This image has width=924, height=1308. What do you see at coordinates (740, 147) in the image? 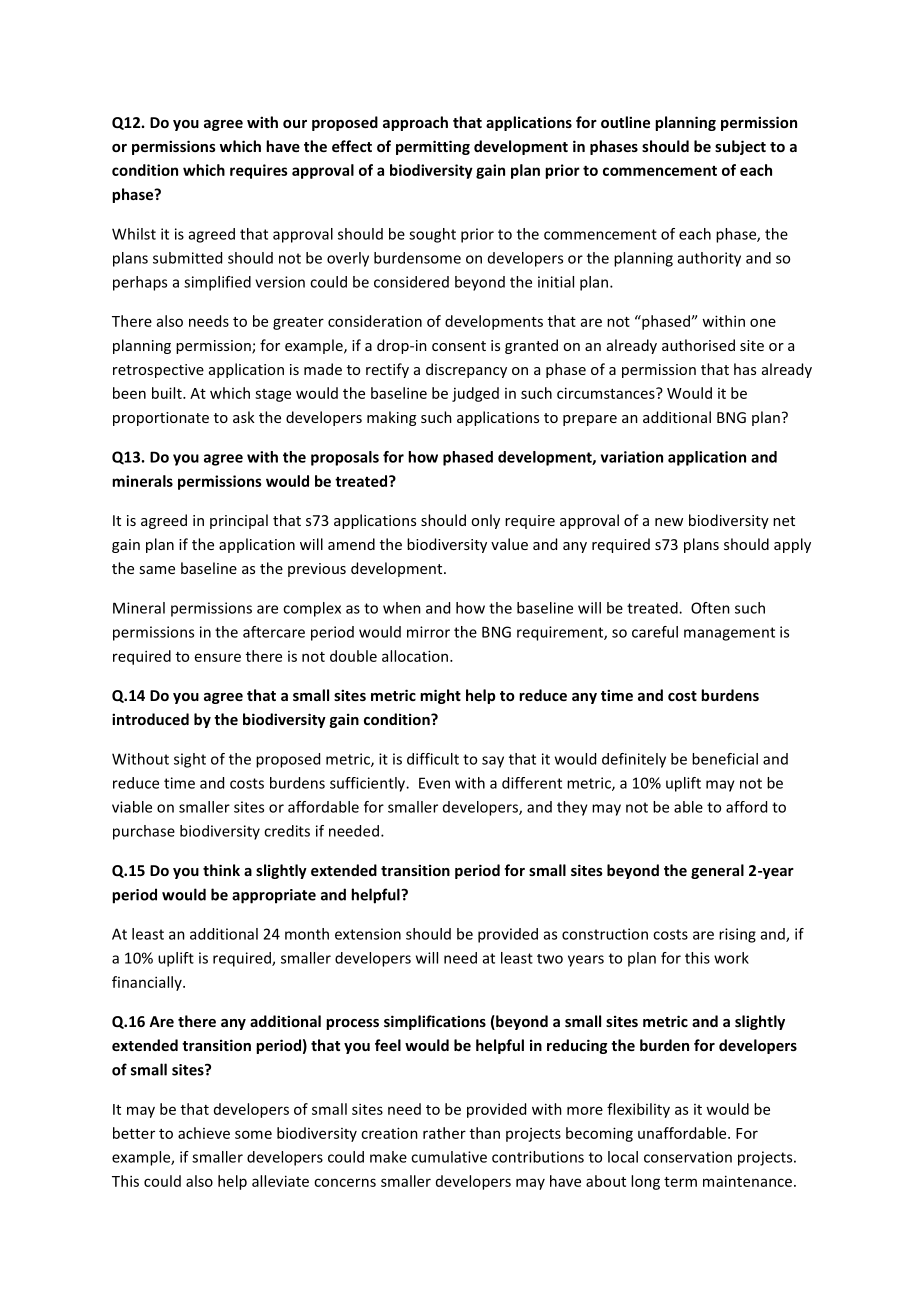
I see `subject` at bounding box center [740, 147].
